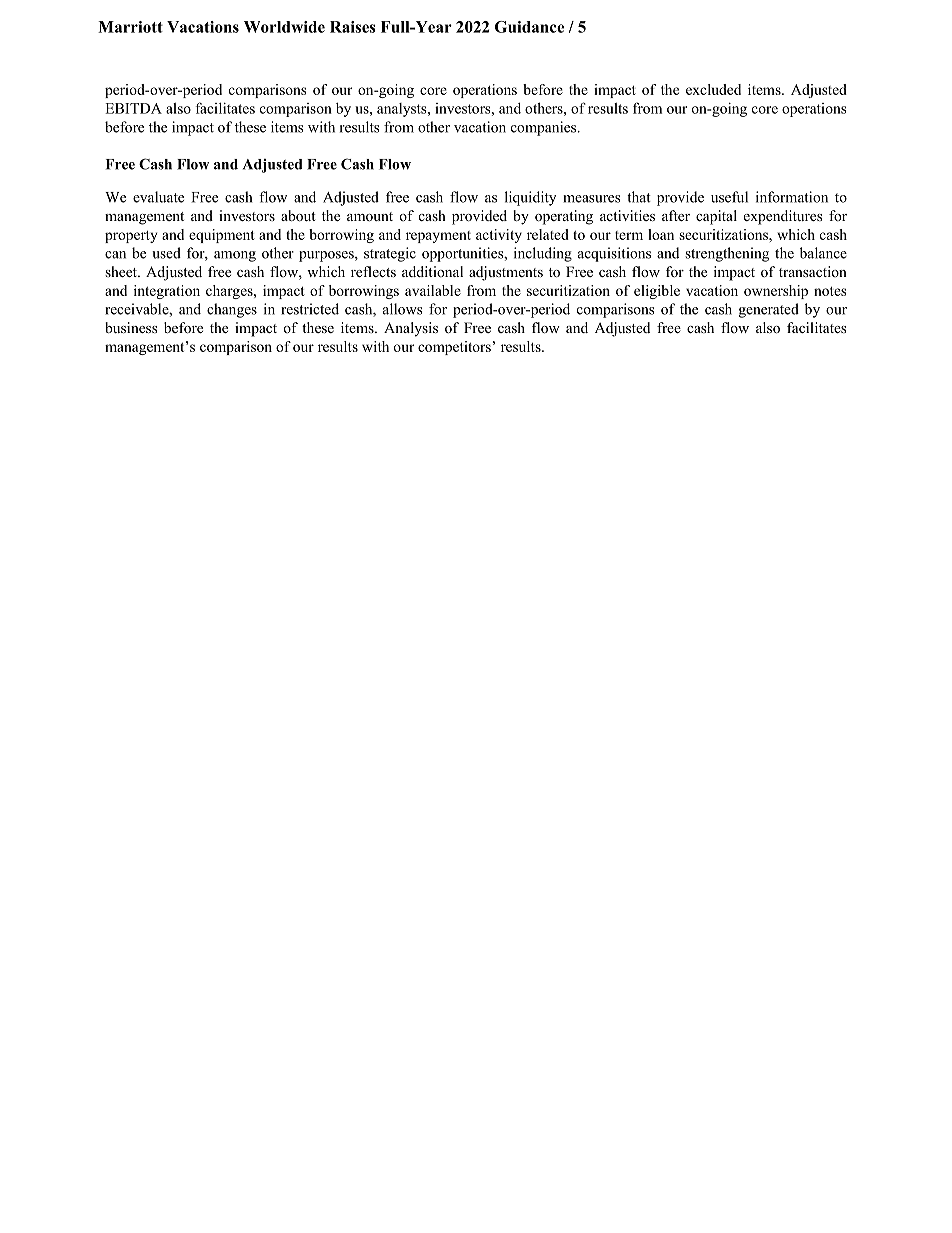  Describe the element at coordinates (454, 348) in the screenshot. I see `competitors` at that location.
